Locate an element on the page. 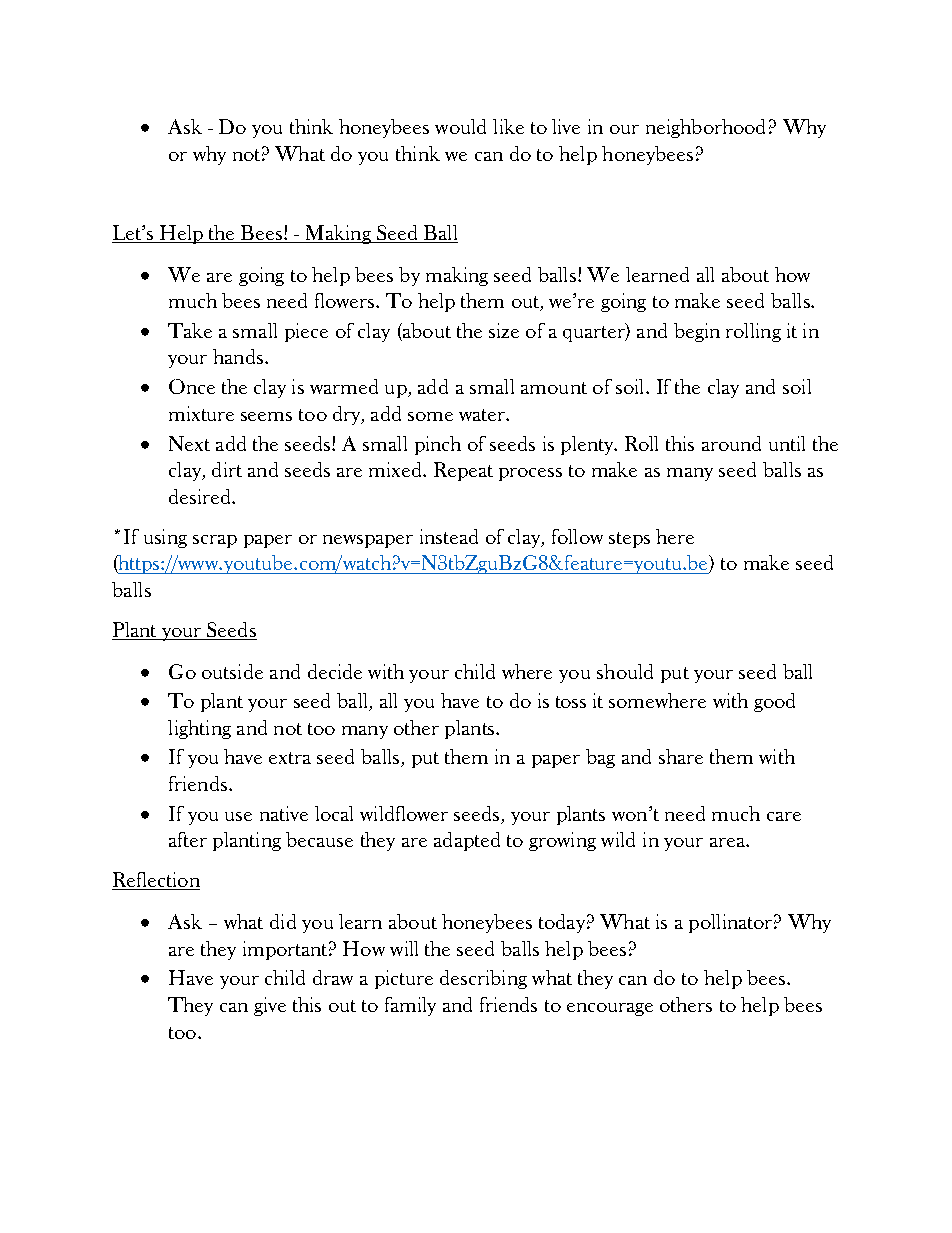 This image has width=952, height=1233. around is located at coordinates (731, 443).
